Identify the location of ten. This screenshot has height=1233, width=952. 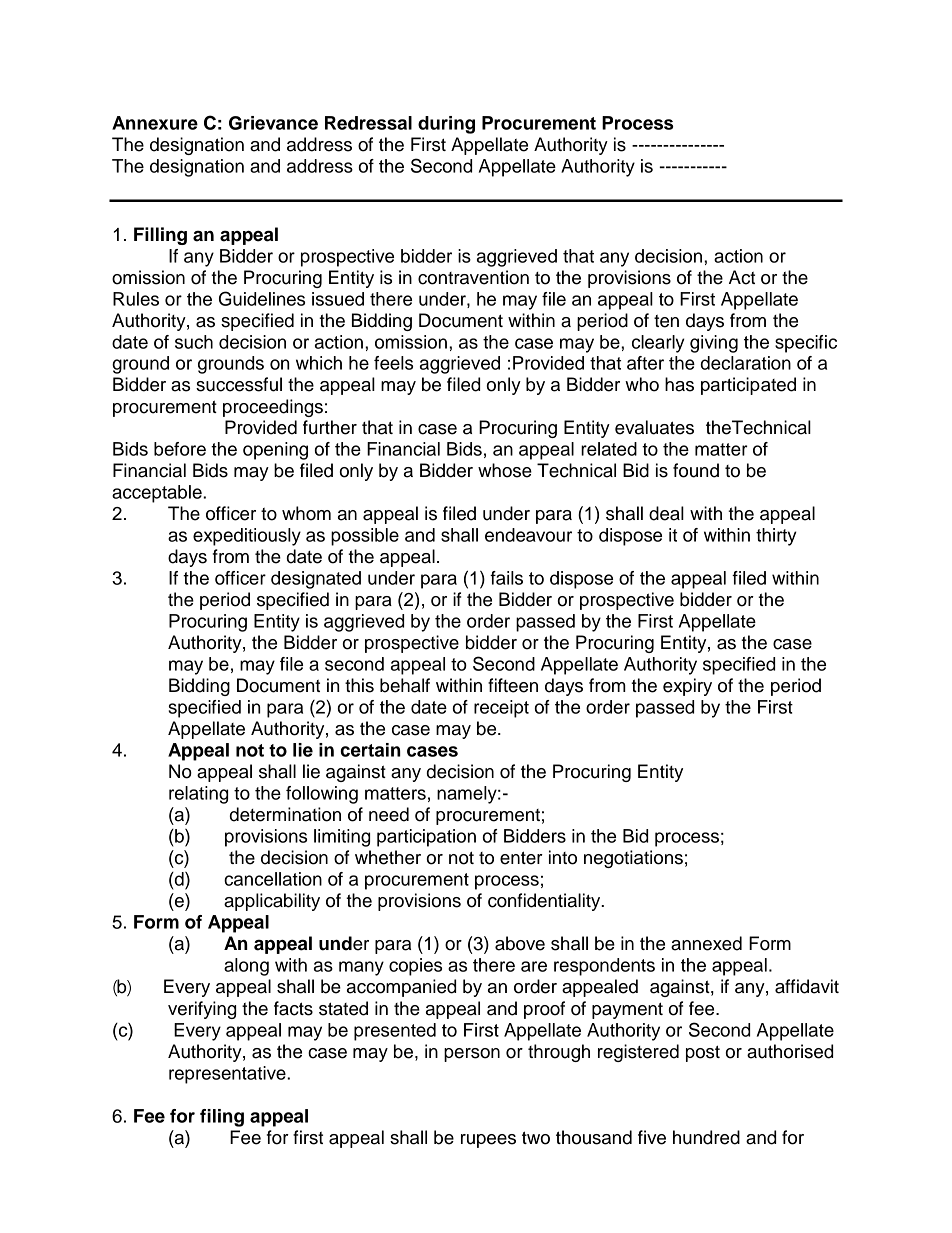
(666, 321).
